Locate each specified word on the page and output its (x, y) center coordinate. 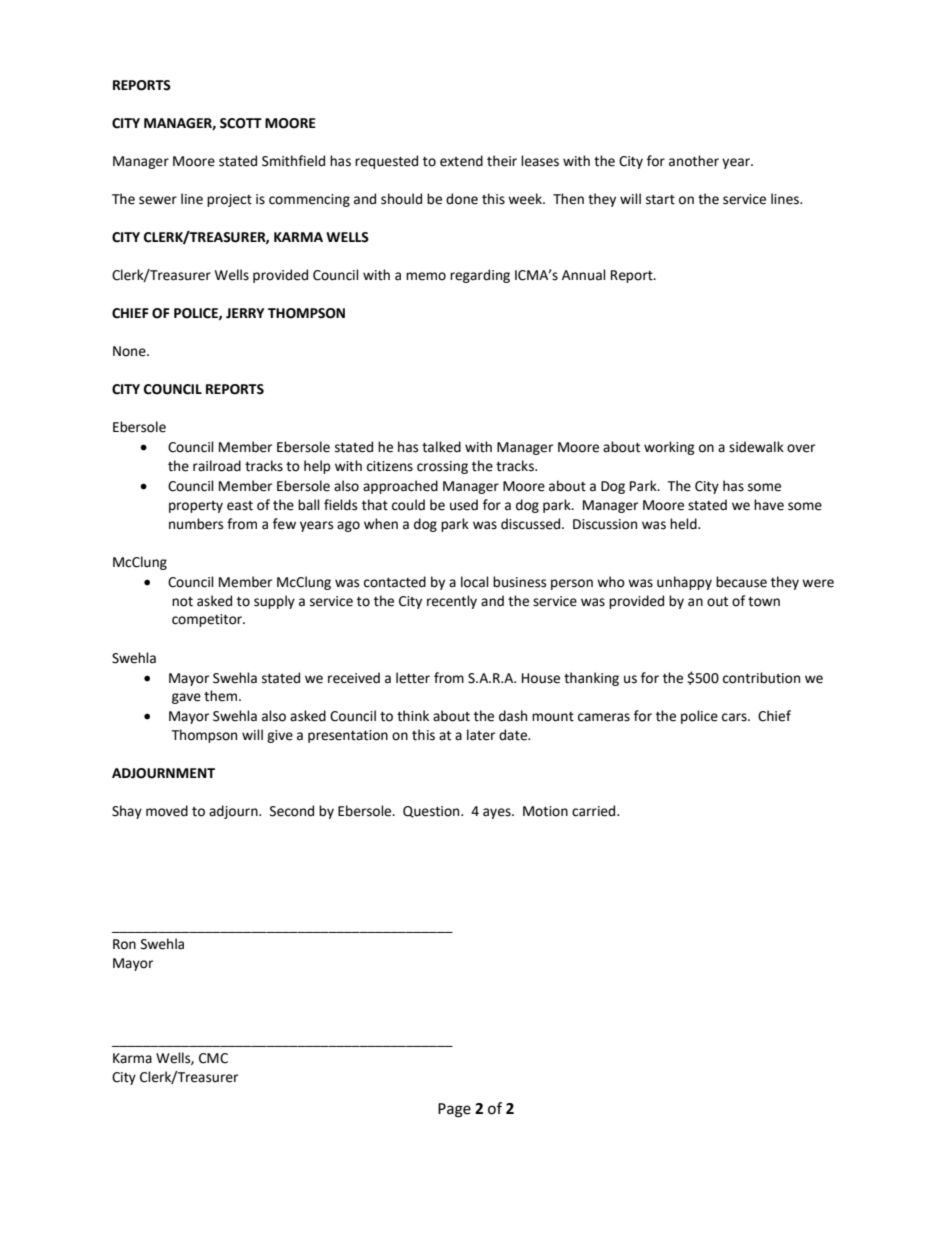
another (694, 161)
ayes (498, 813)
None (130, 351)
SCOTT (241, 123)
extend (461, 161)
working (669, 448)
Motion (545, 811)
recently (452, 602)
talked (441, 447)
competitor (208, 620)
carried (595, 811)
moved (167, 811)
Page (454, 1110)
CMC (213, 1058)
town (764, 602)
